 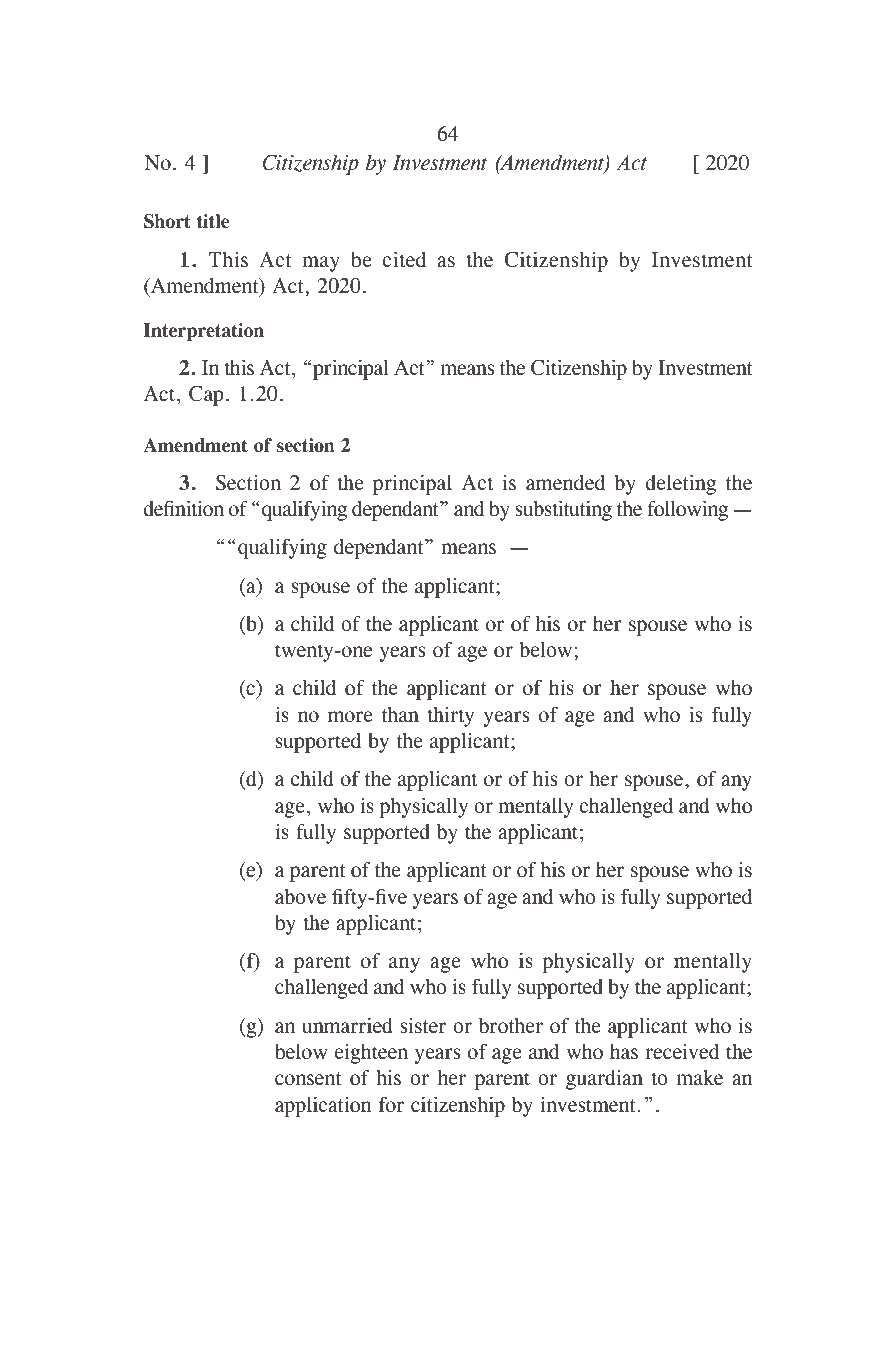 What do you see at coordinates (404, 259) in the image?
I see `cited` at bounding box center [404, 259].
